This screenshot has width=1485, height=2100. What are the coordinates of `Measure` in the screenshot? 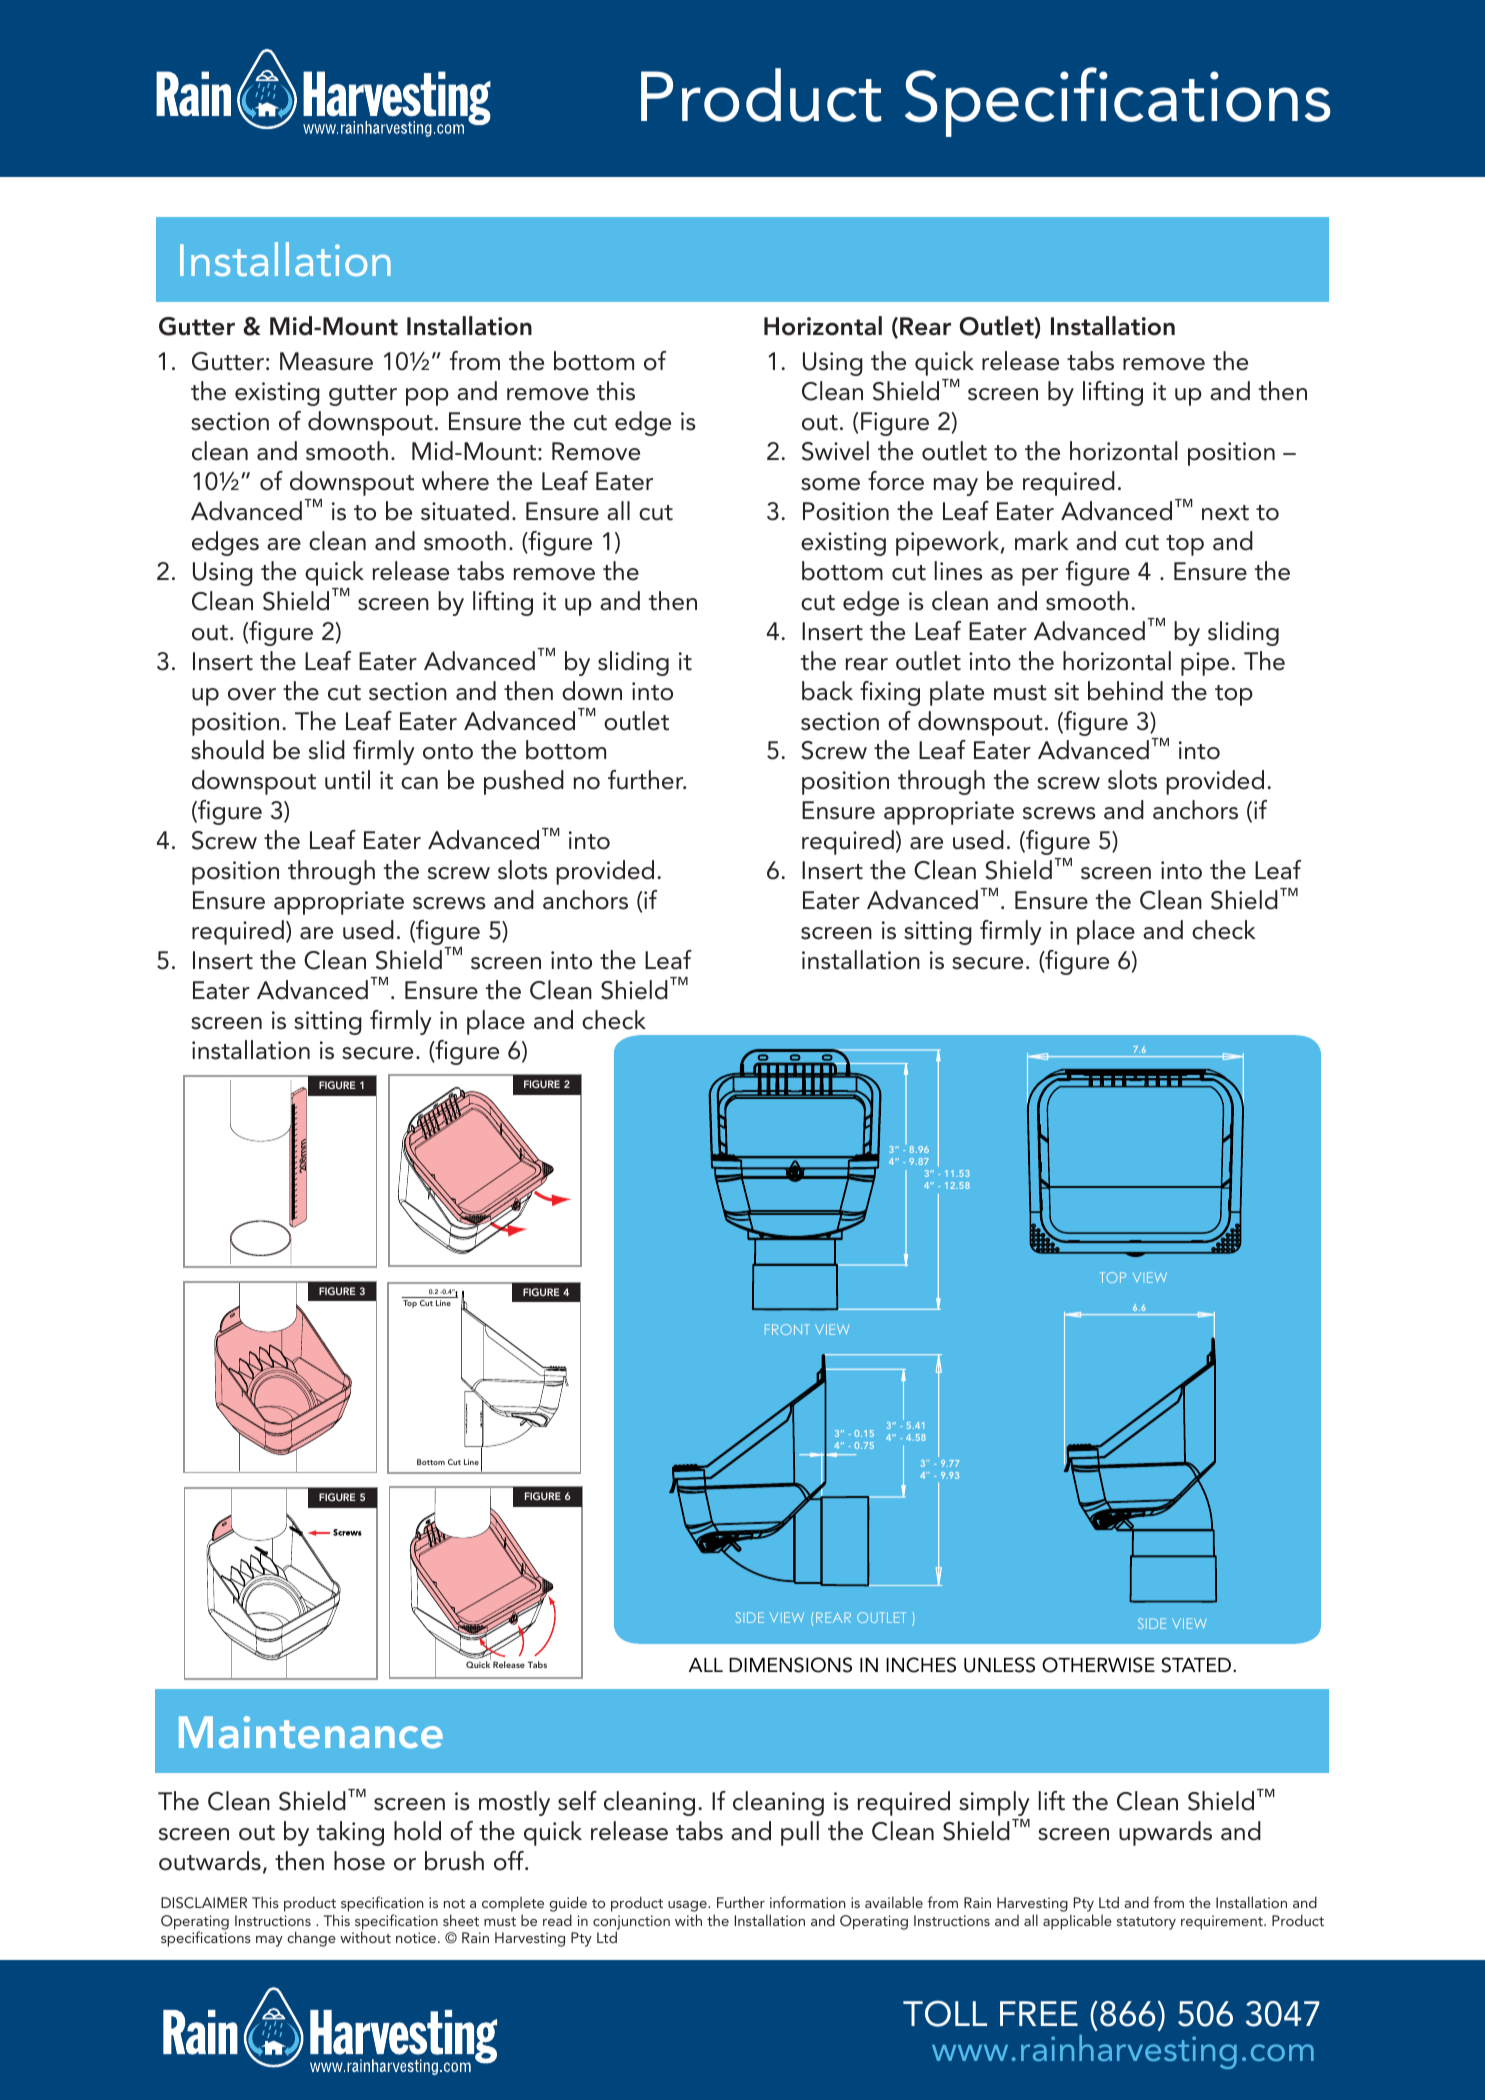 It's located at (326, 361).
